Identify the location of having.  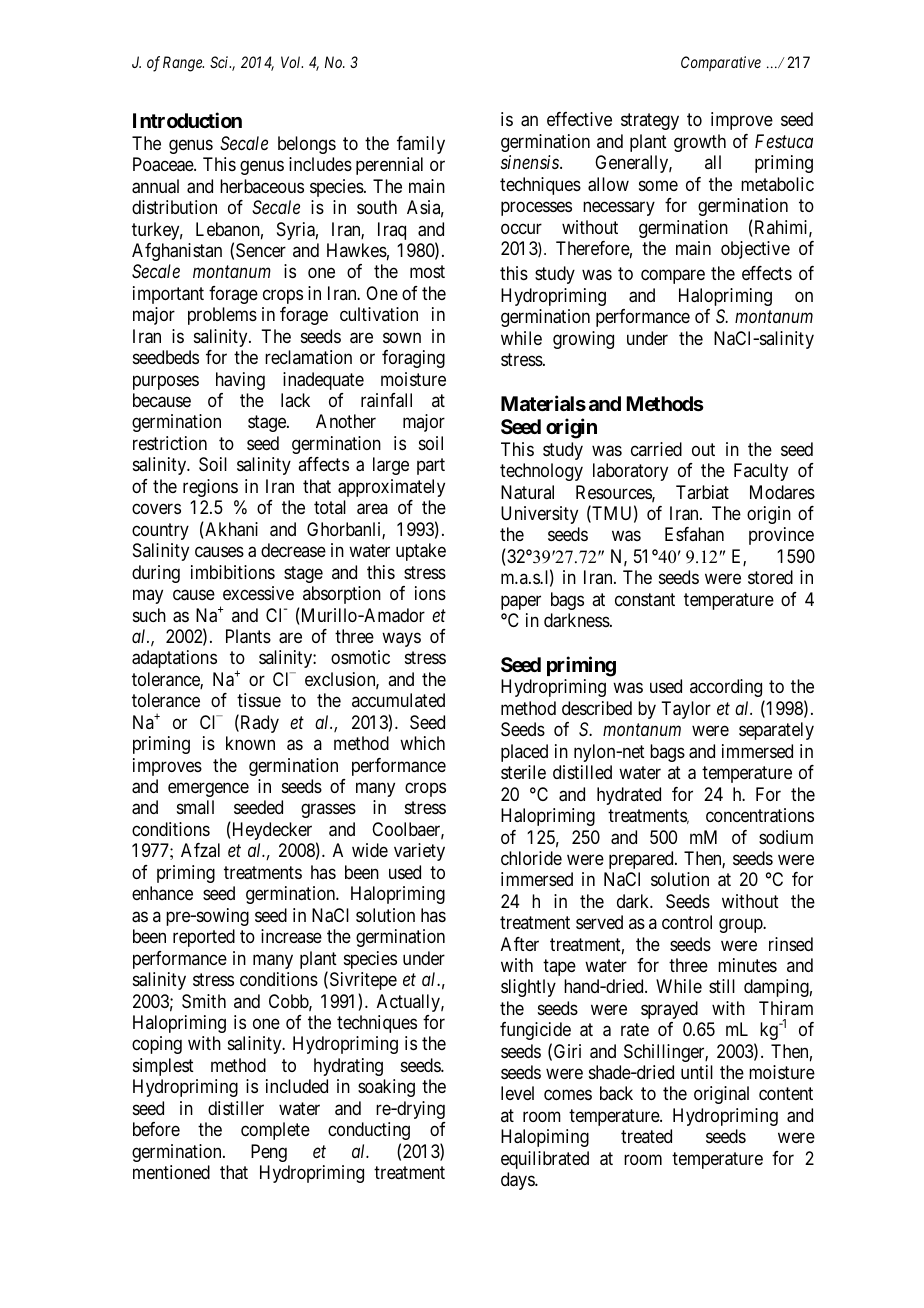
(240, 381).
